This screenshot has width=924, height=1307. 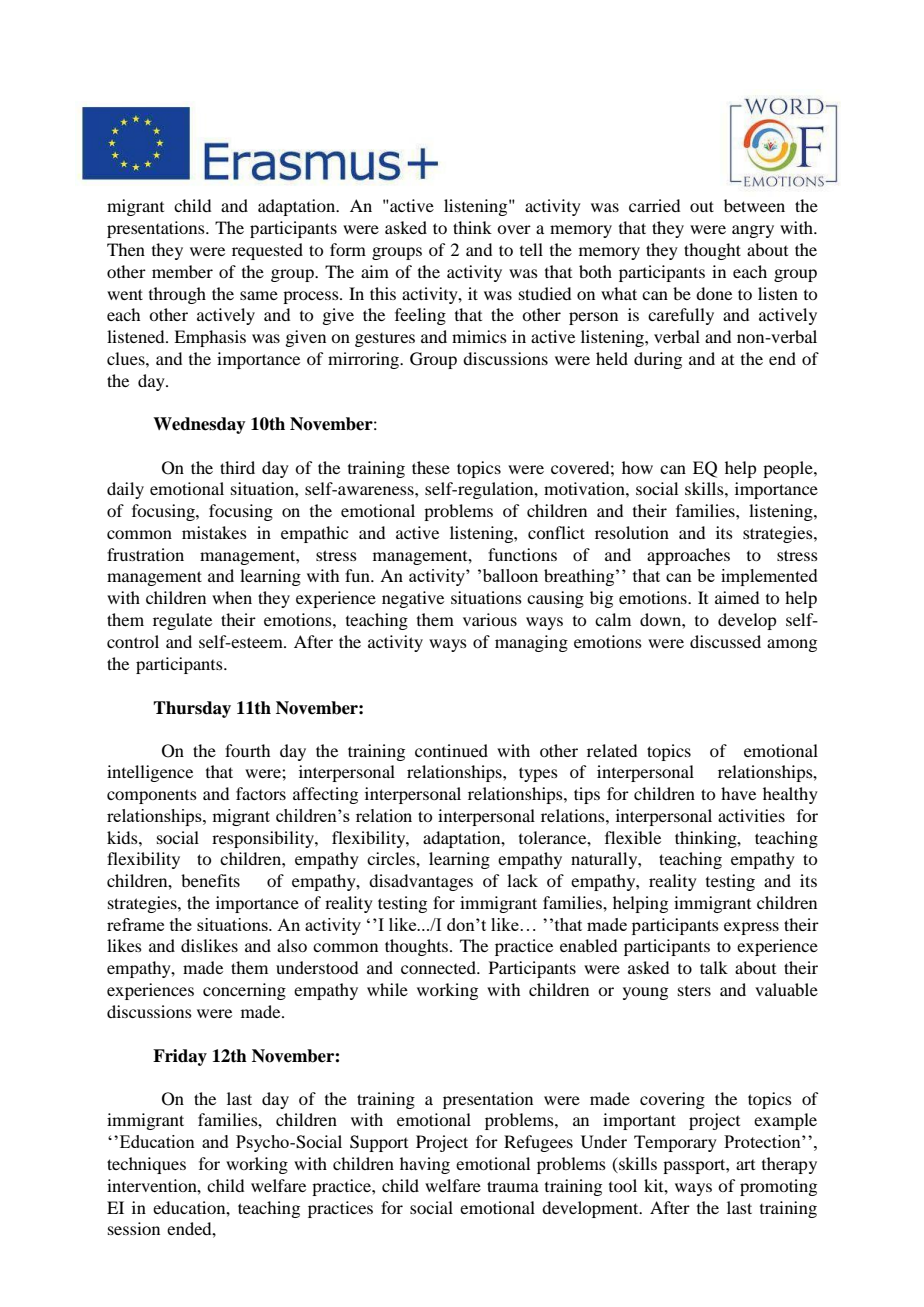 What do you see at coordinates (182, 271) in the screenshot?
I see `member` at bounding box center [182, 271].
